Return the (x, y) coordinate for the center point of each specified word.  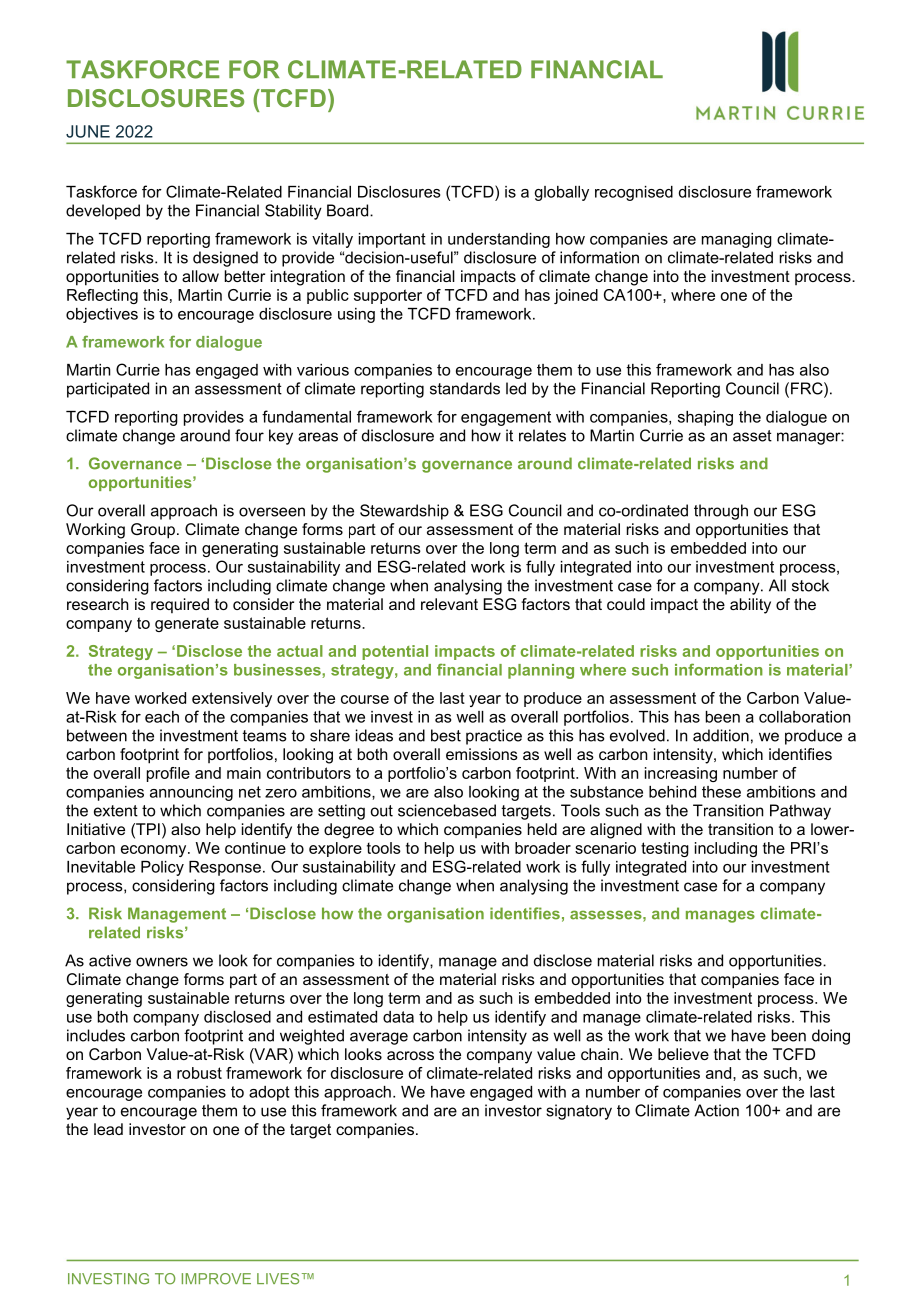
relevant (449, 604)
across (410, 1055)
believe (683, 1054)
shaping (705, 418)
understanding (499, 240)
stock (810, 585)
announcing (191, 793)
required (180, 605)
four (249, 435)
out (382, 811)
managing (737, 240)
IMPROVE (216, 1279)
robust (199, 1073)
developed (103, 212)
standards (465, 388)
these (721, 792)
